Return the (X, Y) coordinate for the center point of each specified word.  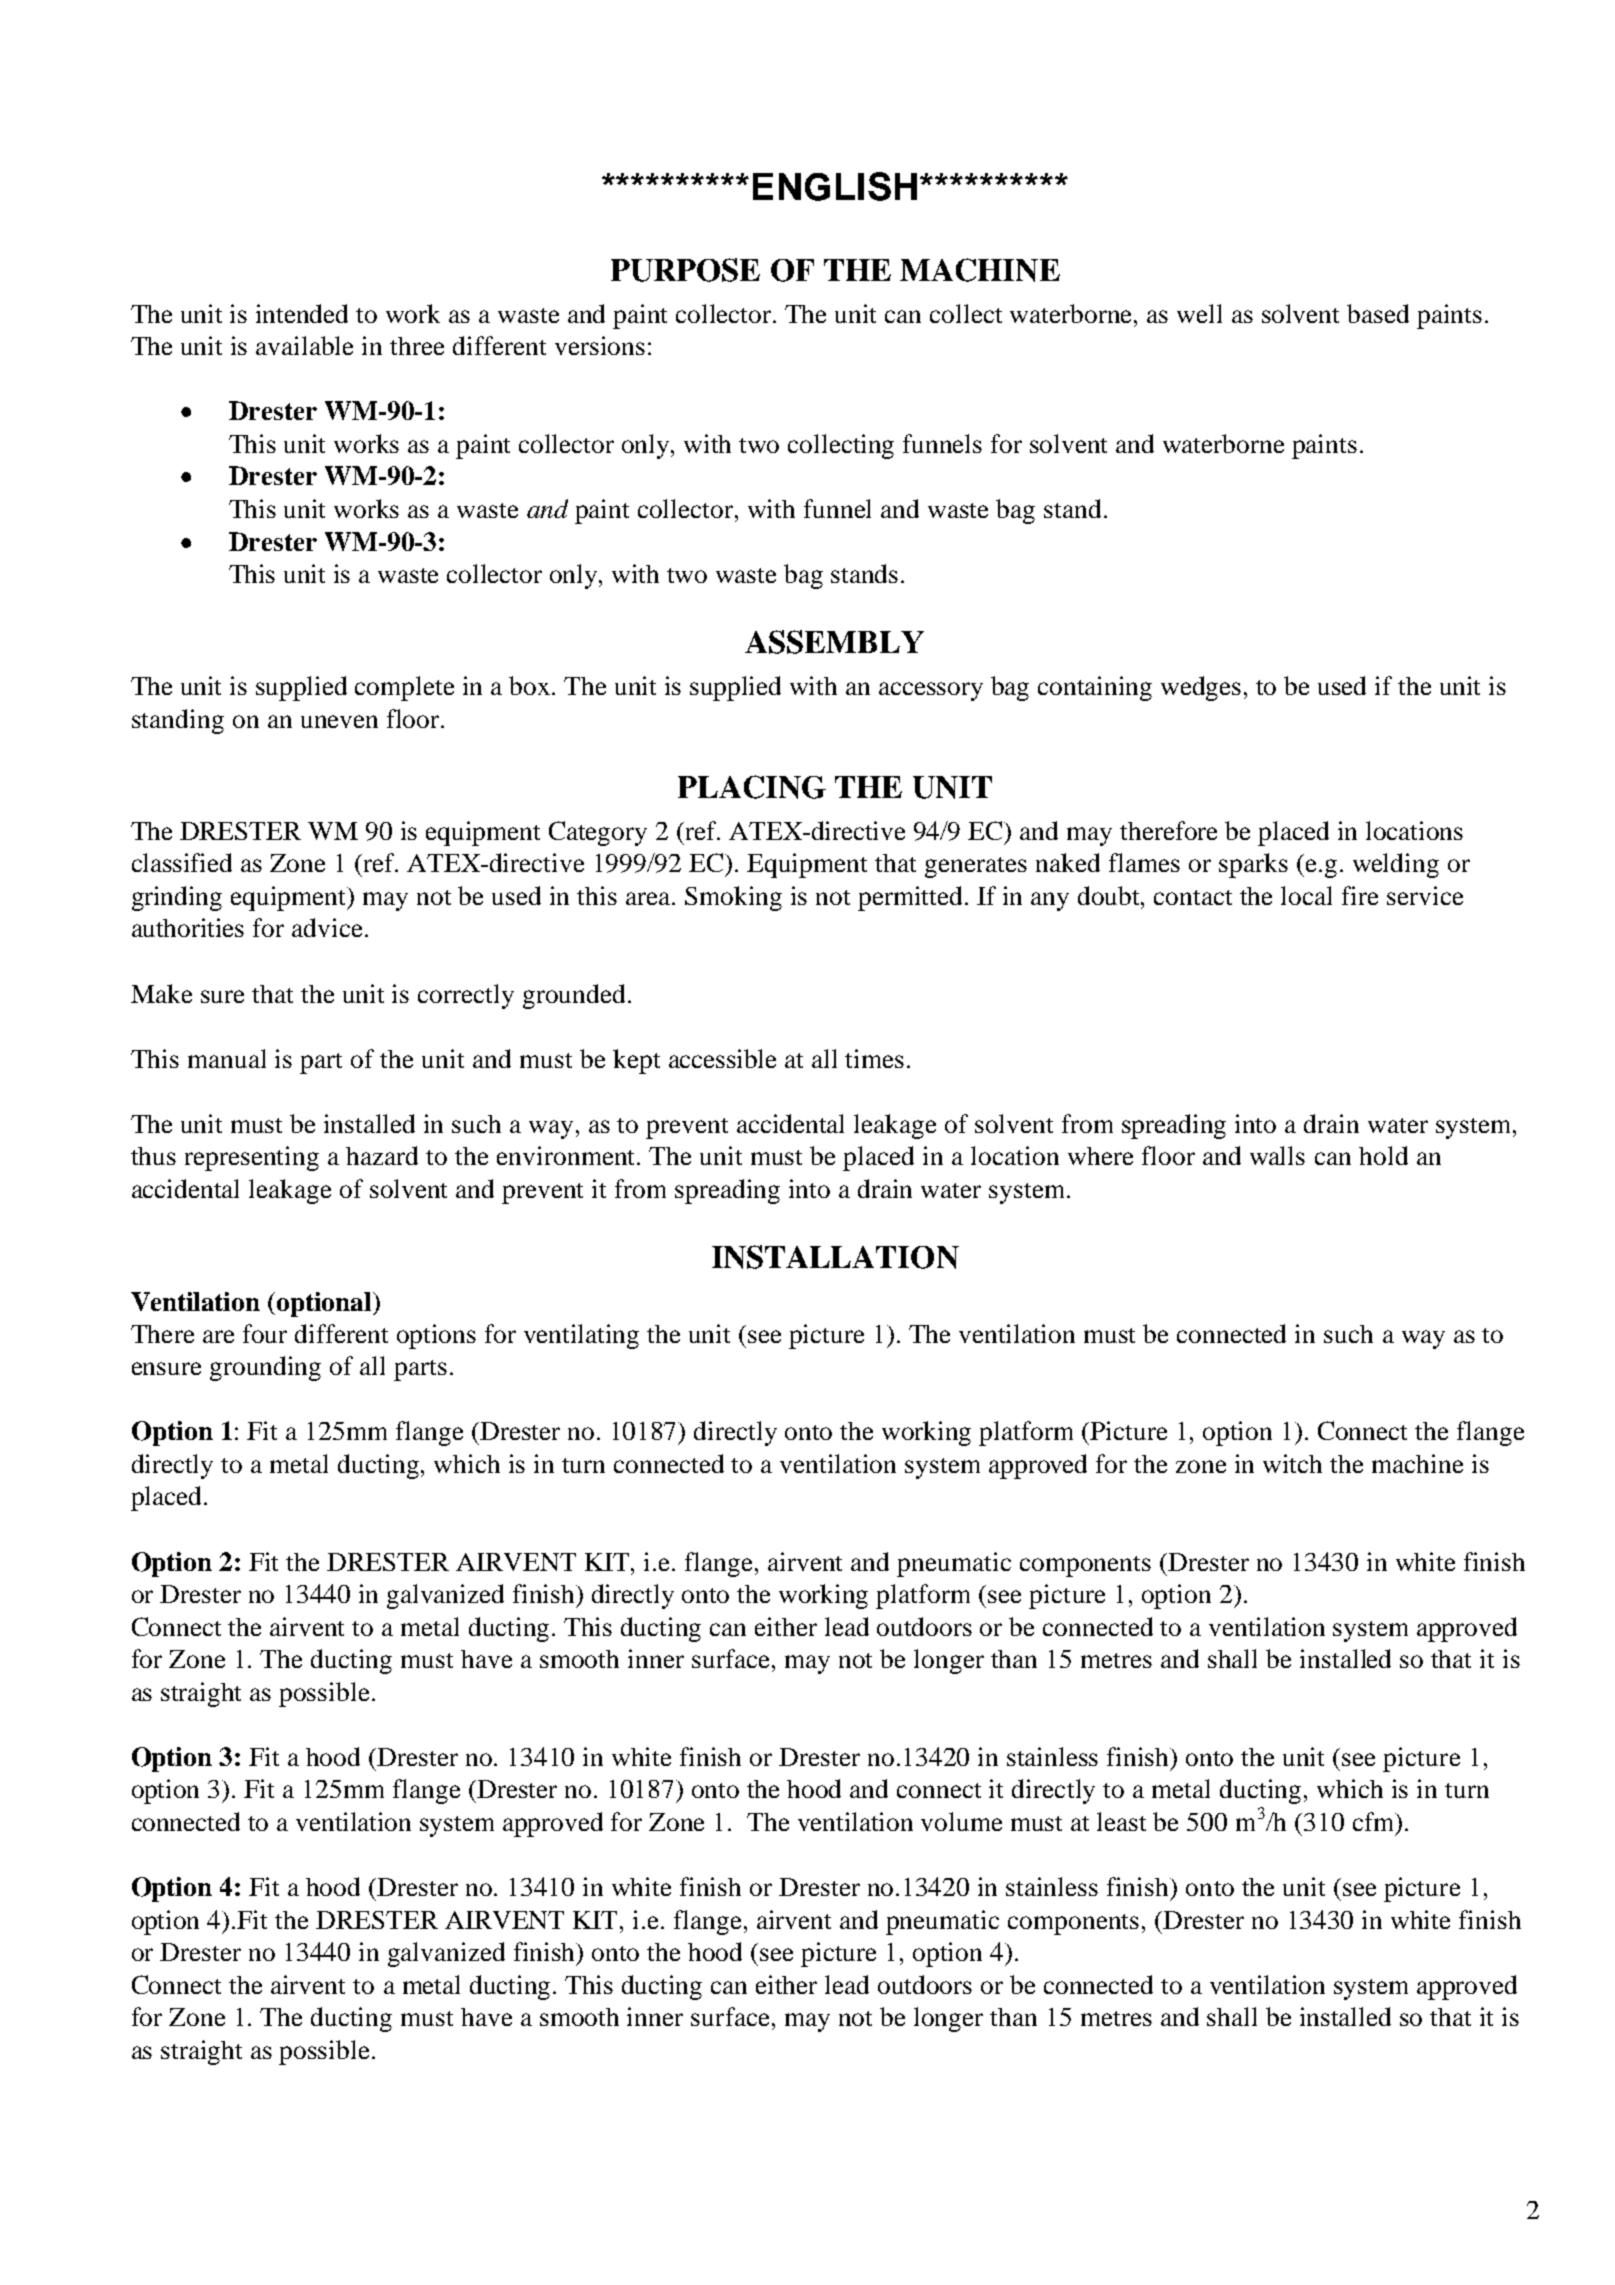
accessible (722, 1058)
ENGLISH (835, 186)
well (1199, 313)
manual (227, 1058)
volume (961, 1821)
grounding (265, 1368)
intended (302, 313)
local (1306, 895)
